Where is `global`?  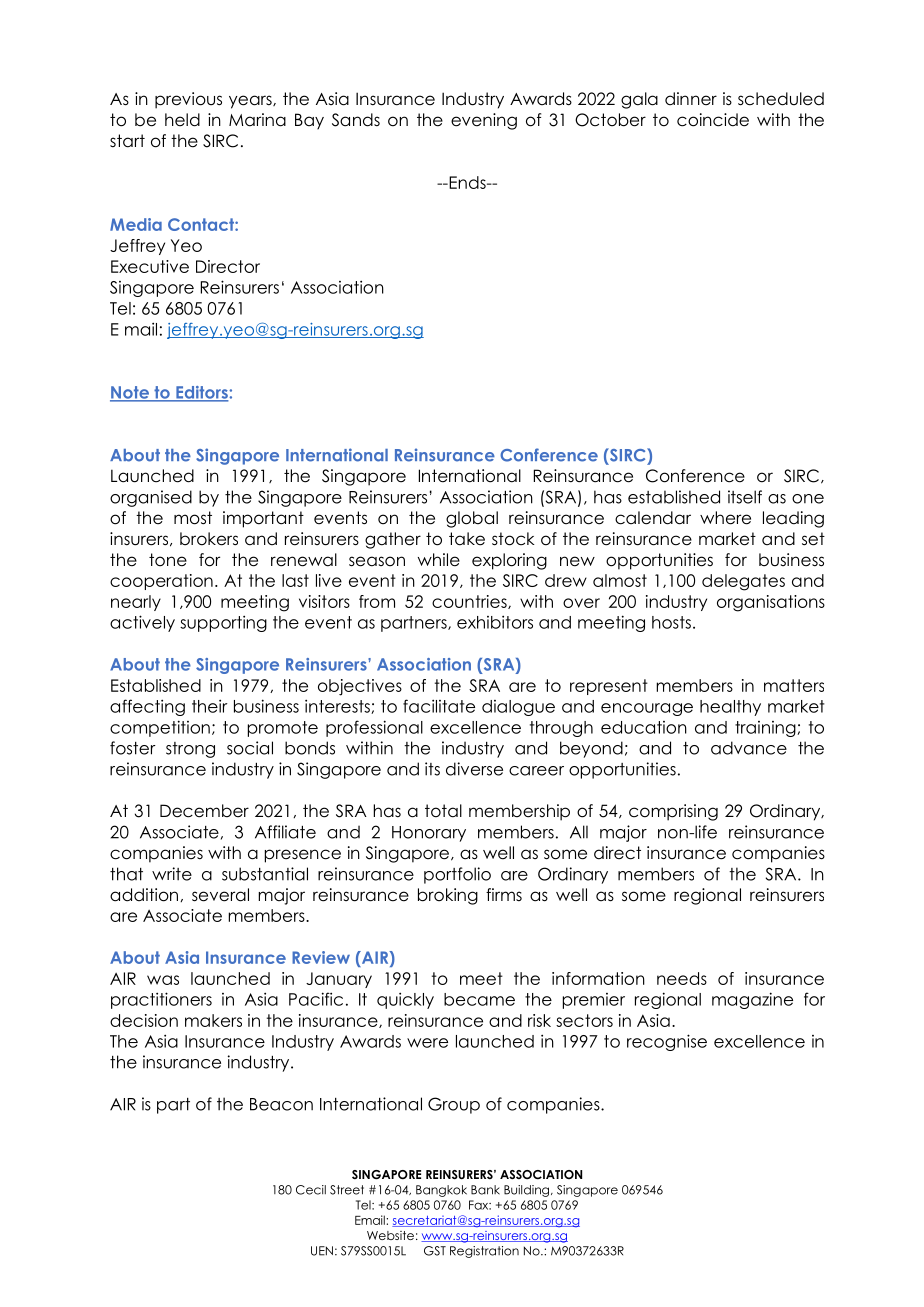
global is located at coordinates (472, 519).
